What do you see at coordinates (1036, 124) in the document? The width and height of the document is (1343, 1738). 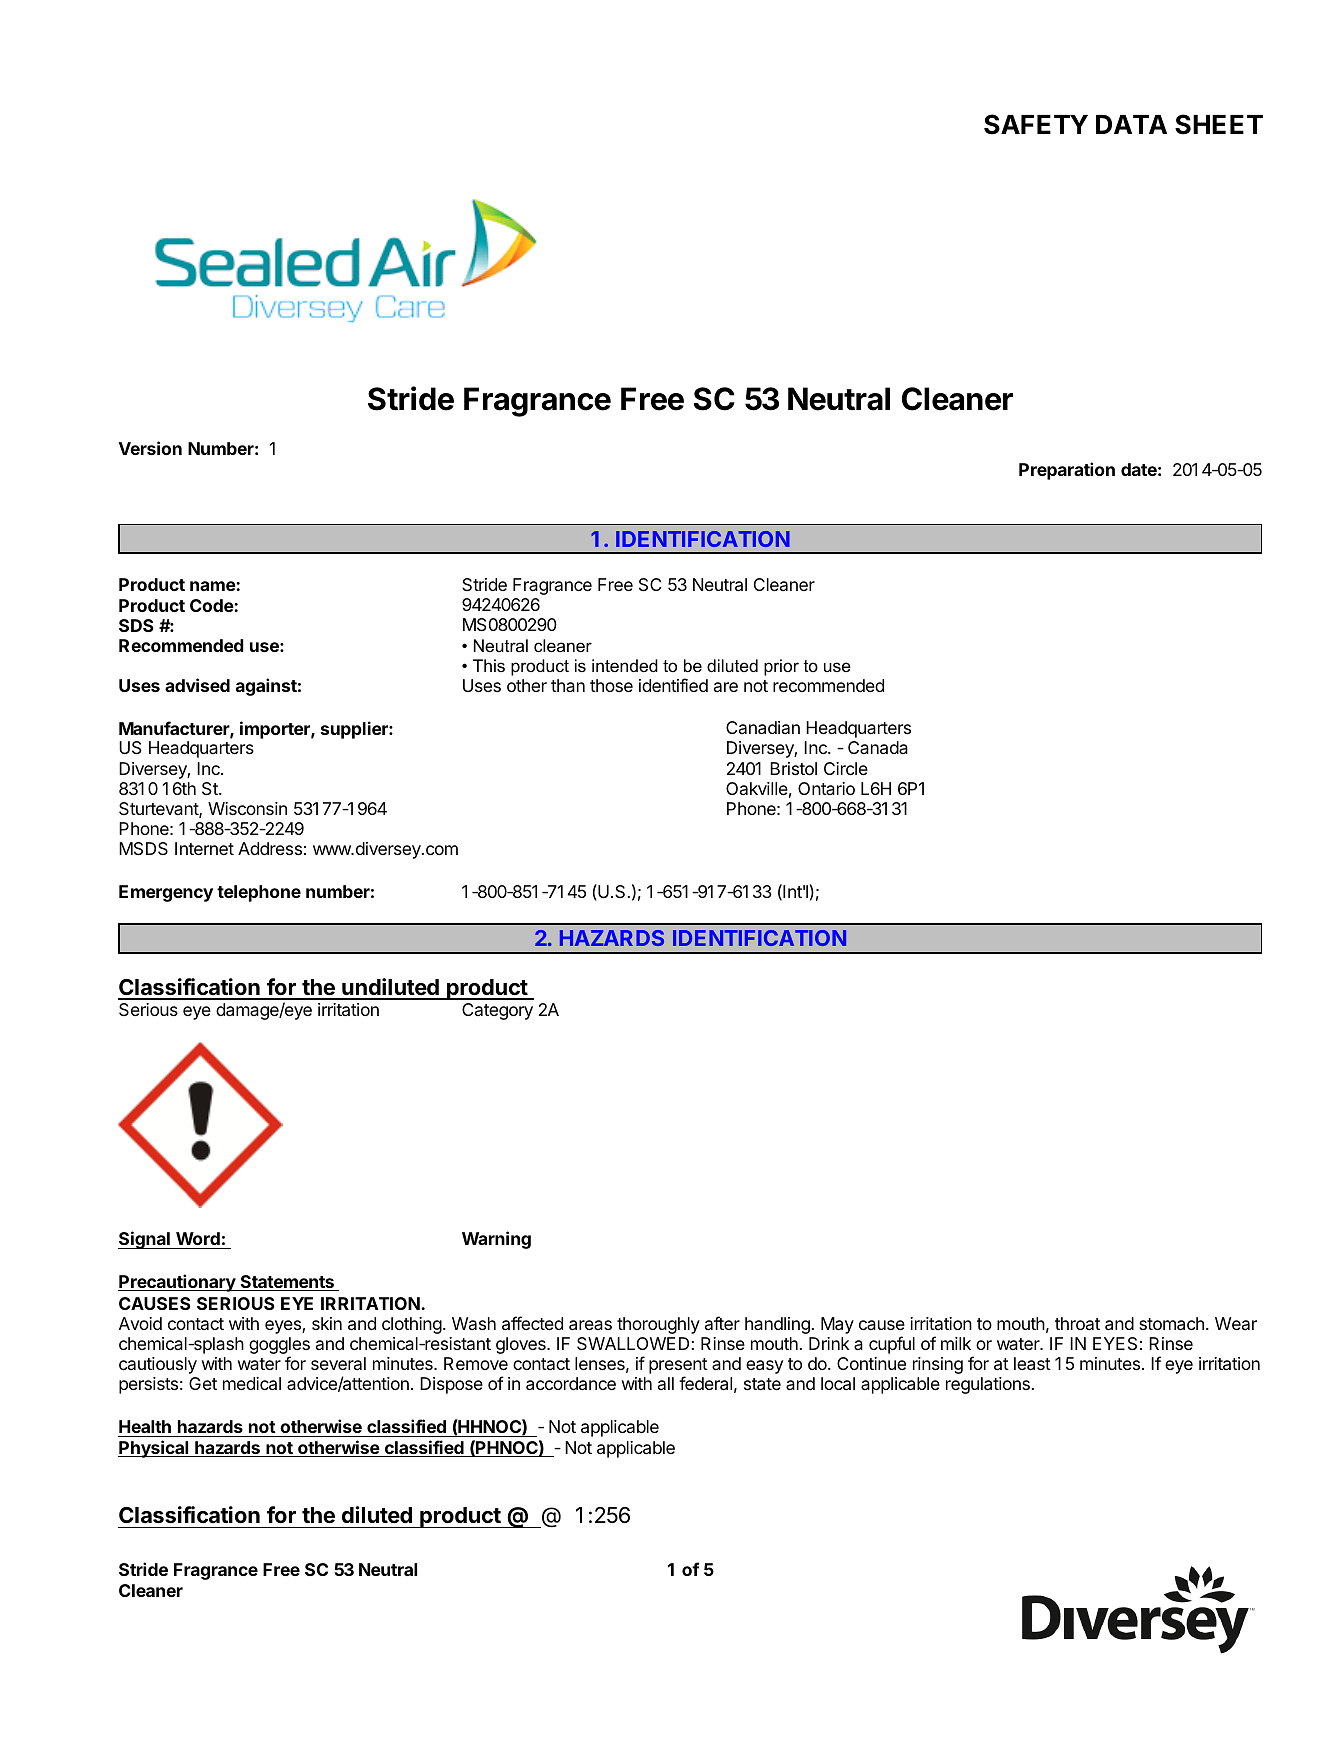 I see `SAFETY` at bounding box center [1036, 124].
